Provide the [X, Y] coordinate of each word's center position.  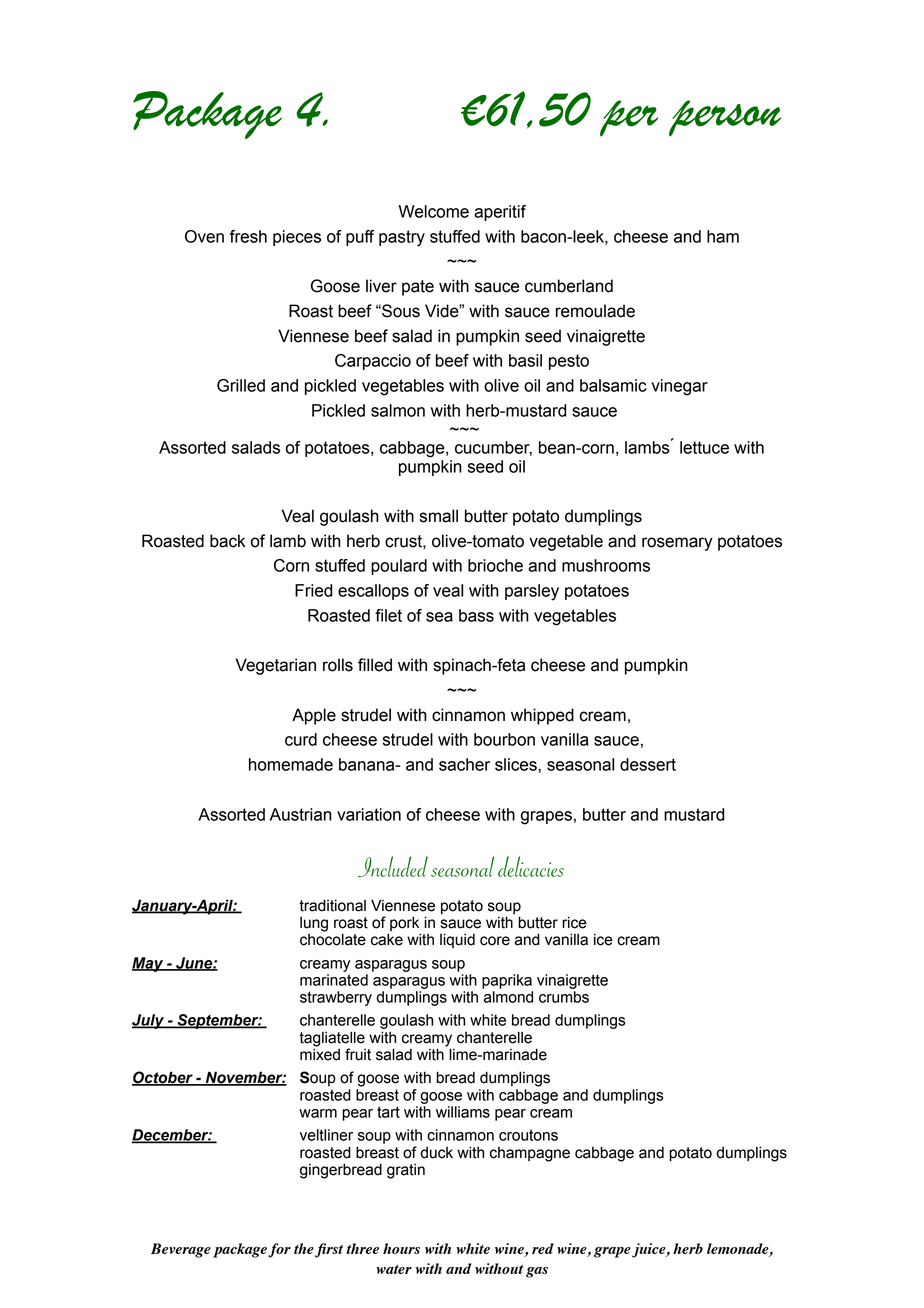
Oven [204, 236]
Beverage [181, 1250]
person [725, 118]
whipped [542, 716]
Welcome [434, 211]
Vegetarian [275, 666]
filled [375, 665]
